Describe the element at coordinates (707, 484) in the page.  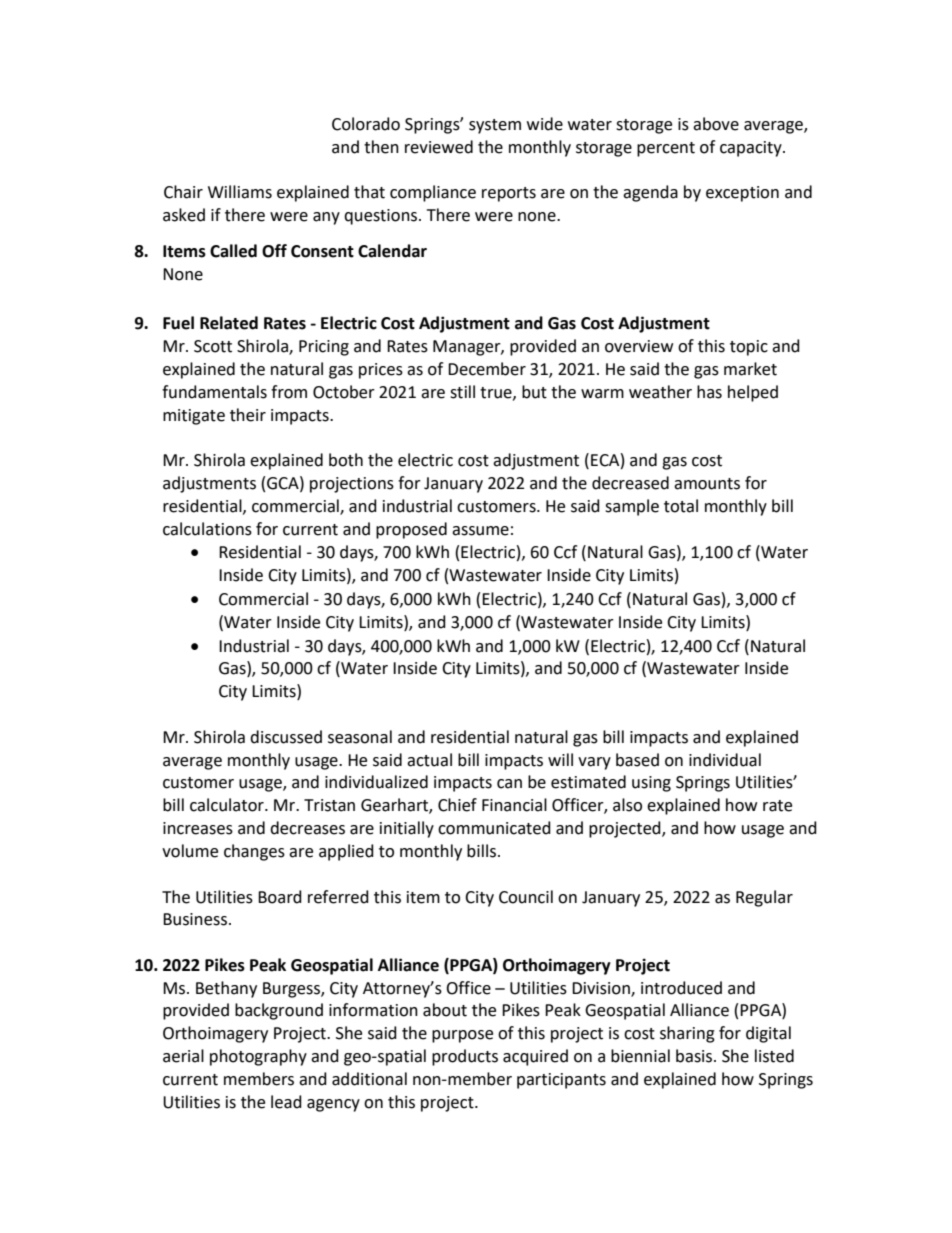
I see `amounts` at that location.
